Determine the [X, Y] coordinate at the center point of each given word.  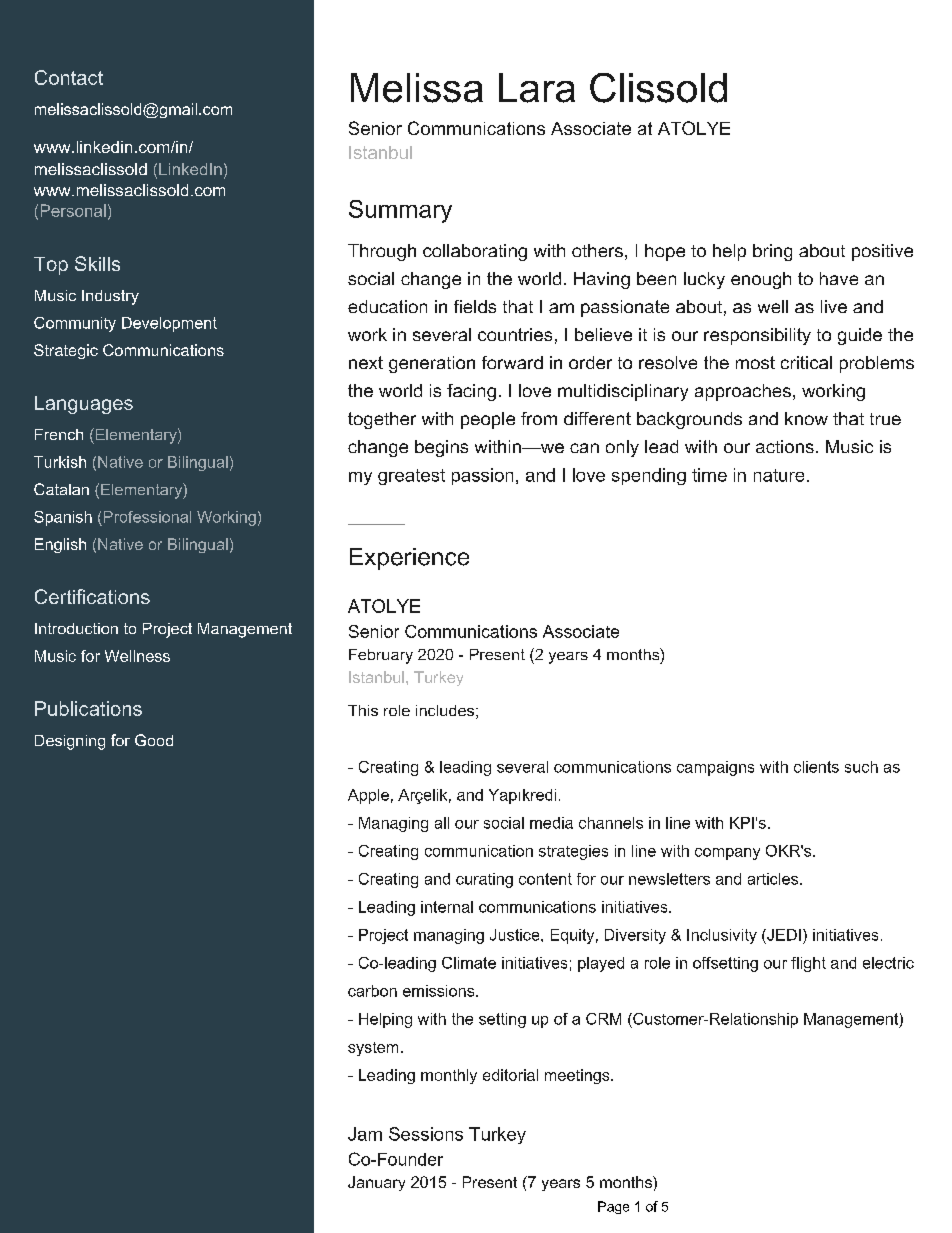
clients [816, 767]
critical [806, 362]
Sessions [426, 1134]
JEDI [783, 935]
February [381, 656]
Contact [69, 77]
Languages [84, 405]
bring [772, 252]
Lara [537, 88]
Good [154, 740]
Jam [365, 1134]
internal [447, 907]
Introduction [76, 628]
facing [471, 392]
